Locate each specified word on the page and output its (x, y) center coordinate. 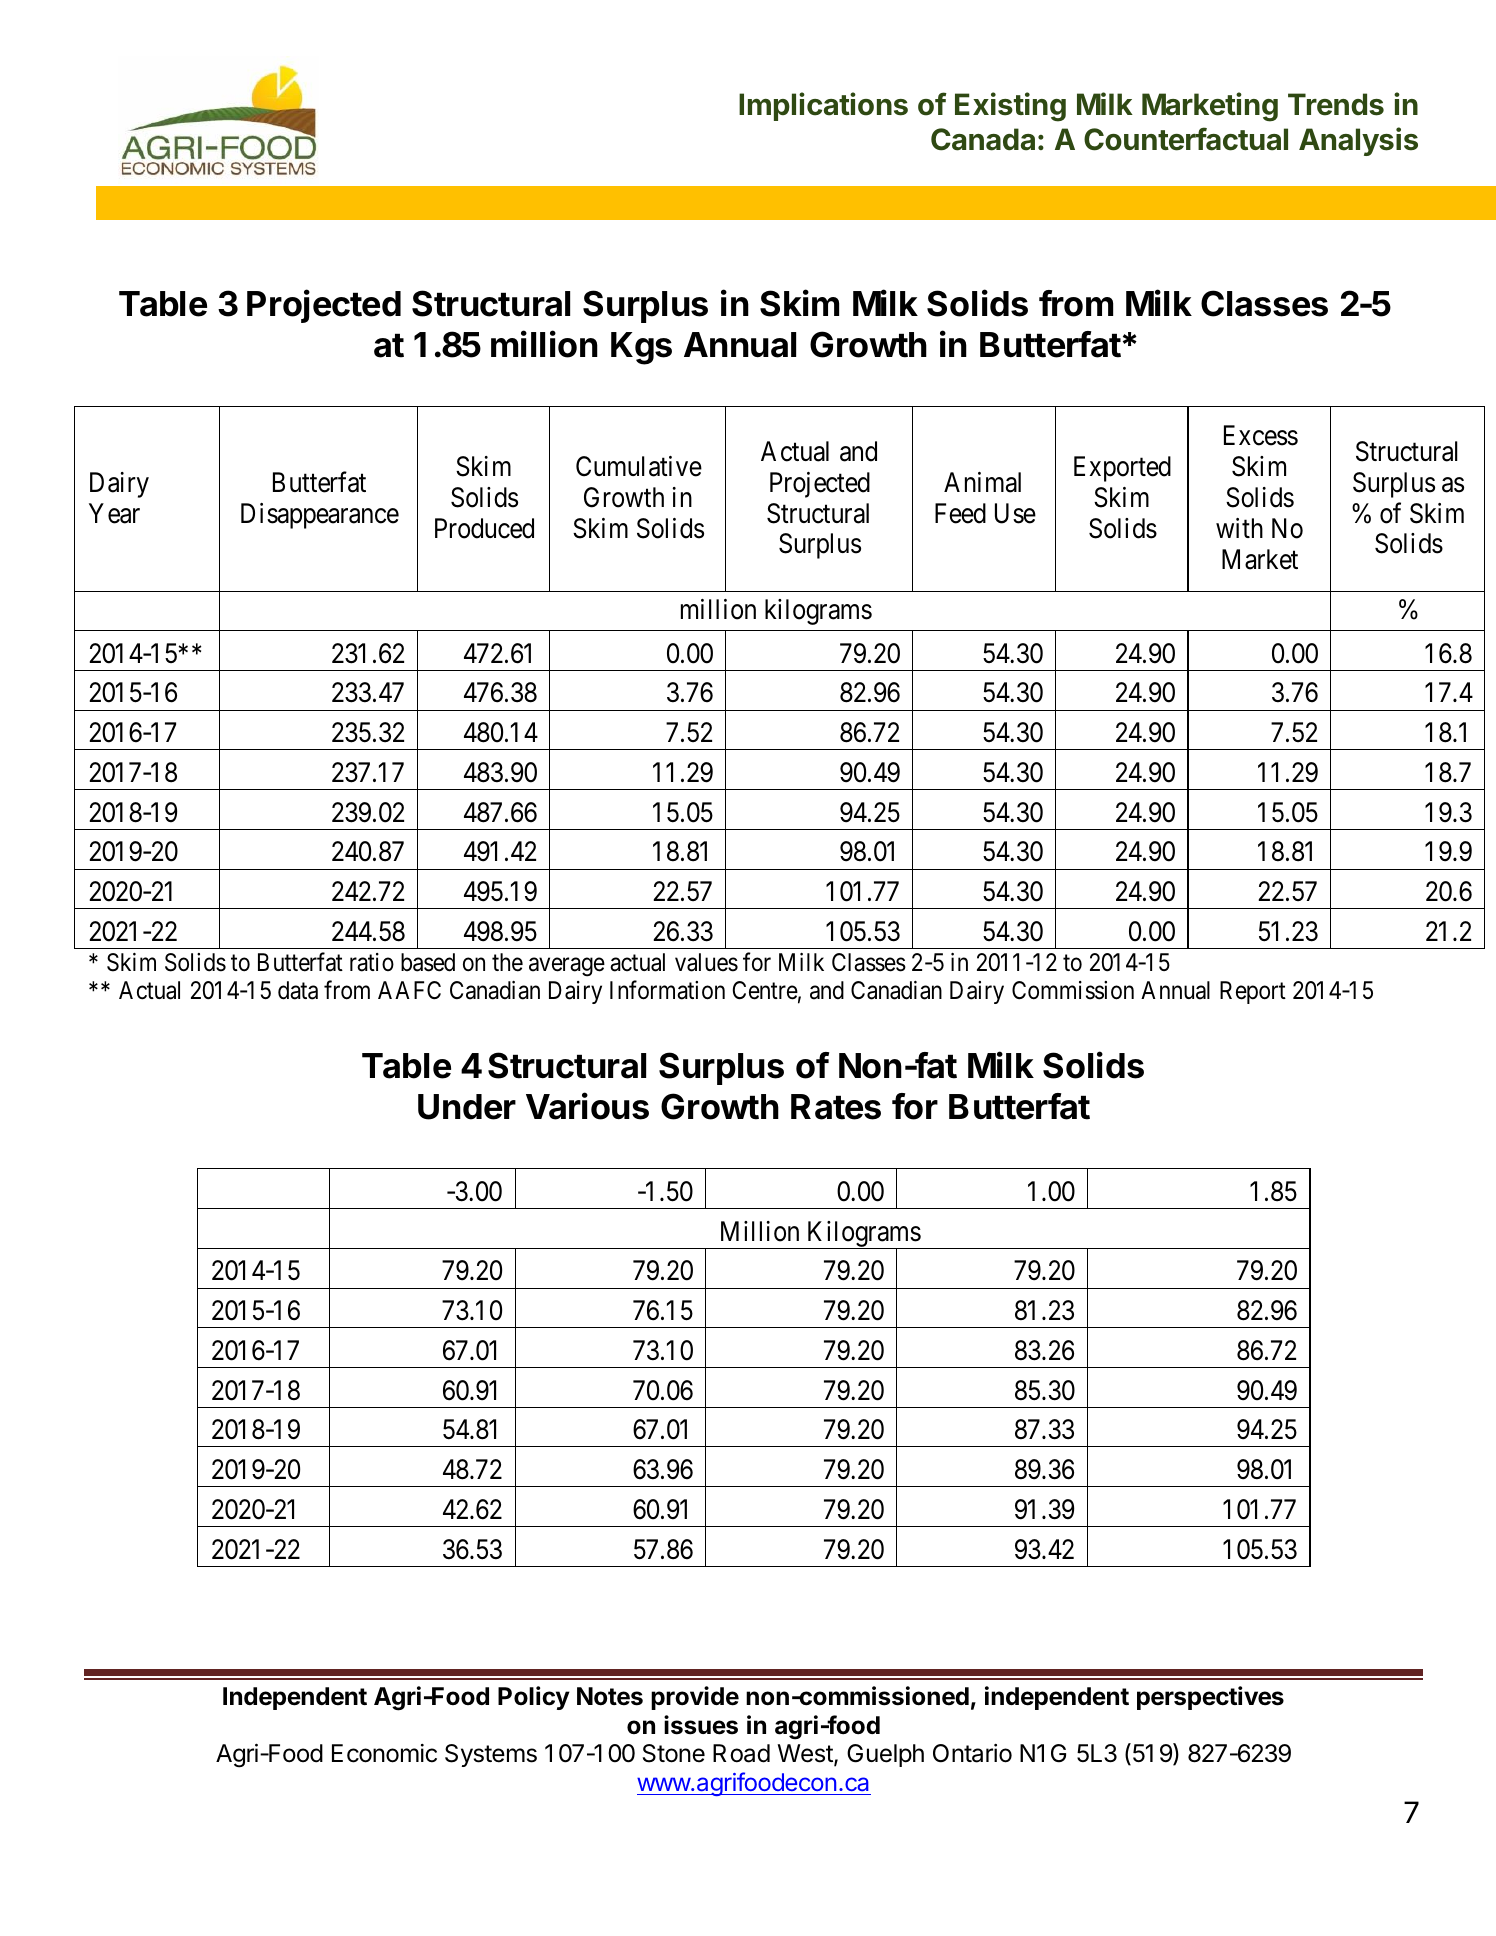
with (1239, 528)
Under (467, 1107)
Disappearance (320, 516)
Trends (1336, 104)
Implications (823, 106)
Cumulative (639, 466)
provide (695, 1698)
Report (1253, 992)
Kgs (641, 348)
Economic (384, 1753)
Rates (836, 1107)
